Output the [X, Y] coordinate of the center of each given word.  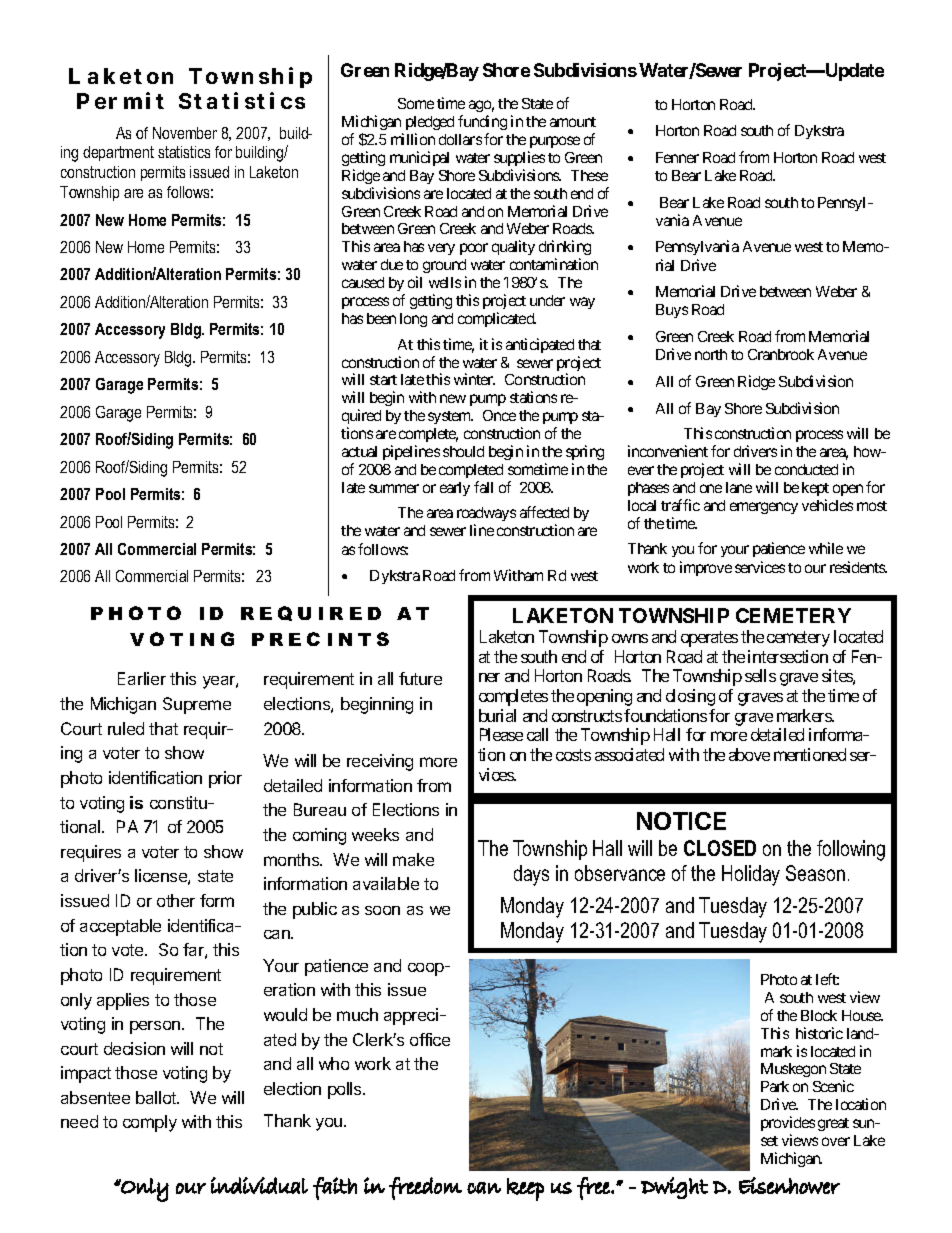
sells [760, 675]
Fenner [677, 157]
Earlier [142, 678]
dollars [460, 139]
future [420, 678]
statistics [184, 152]
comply [150, 1123]
